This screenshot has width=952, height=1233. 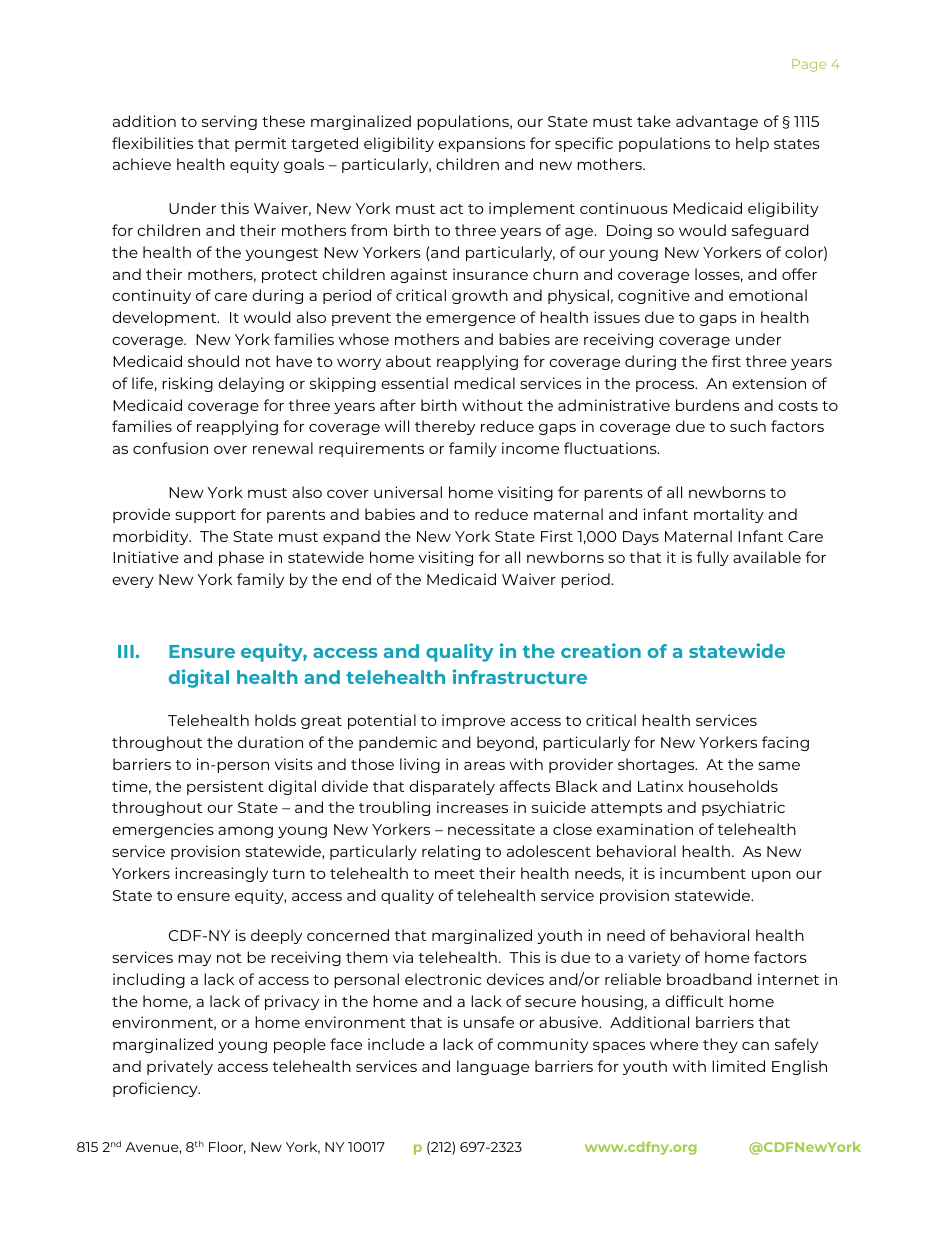 What do you see at coordinates (245, 832) in the screenshot?
I see `among` at bounding box center [245, 832].
